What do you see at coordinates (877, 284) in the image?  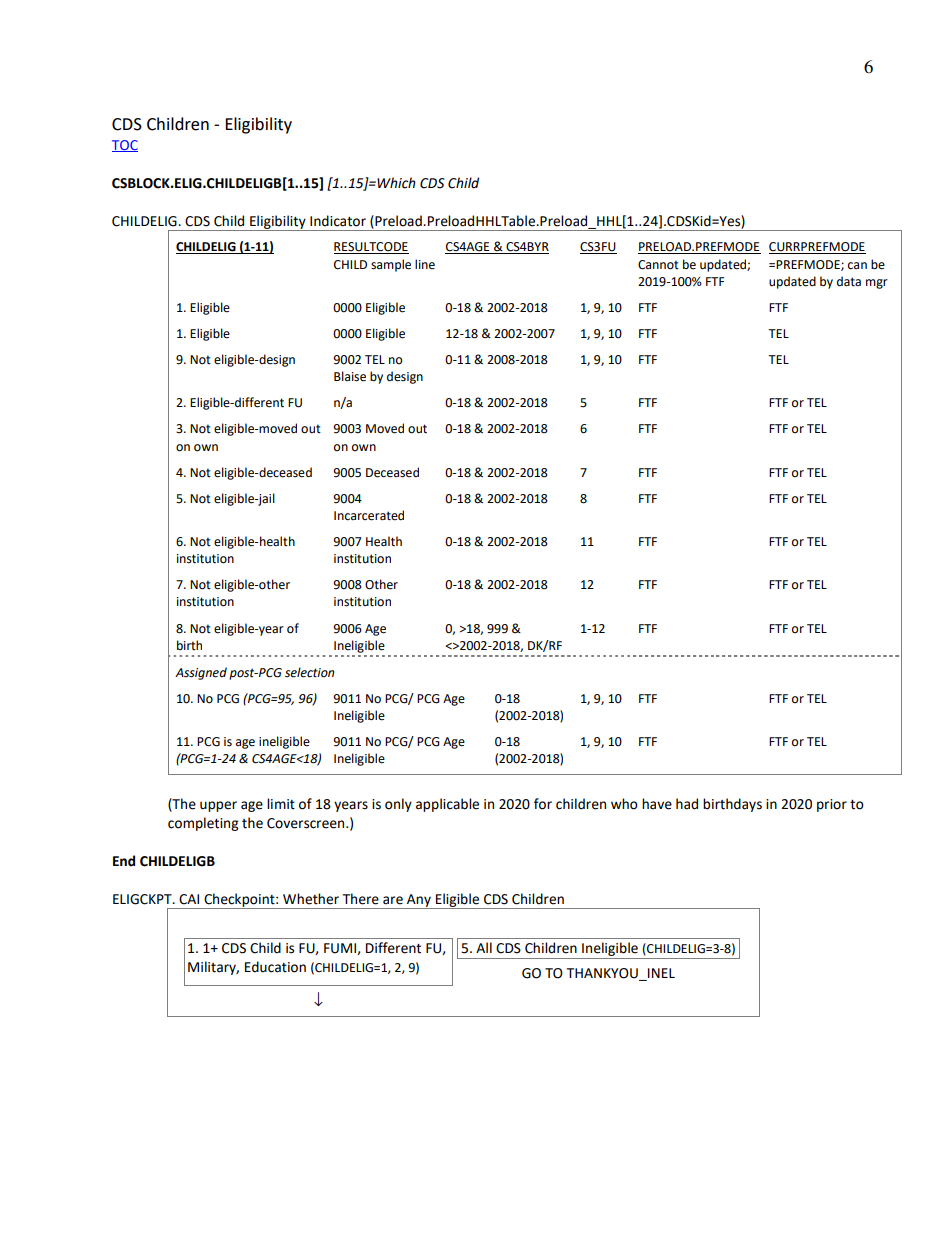 I see `mgr` at bounding box center [877, 284].
